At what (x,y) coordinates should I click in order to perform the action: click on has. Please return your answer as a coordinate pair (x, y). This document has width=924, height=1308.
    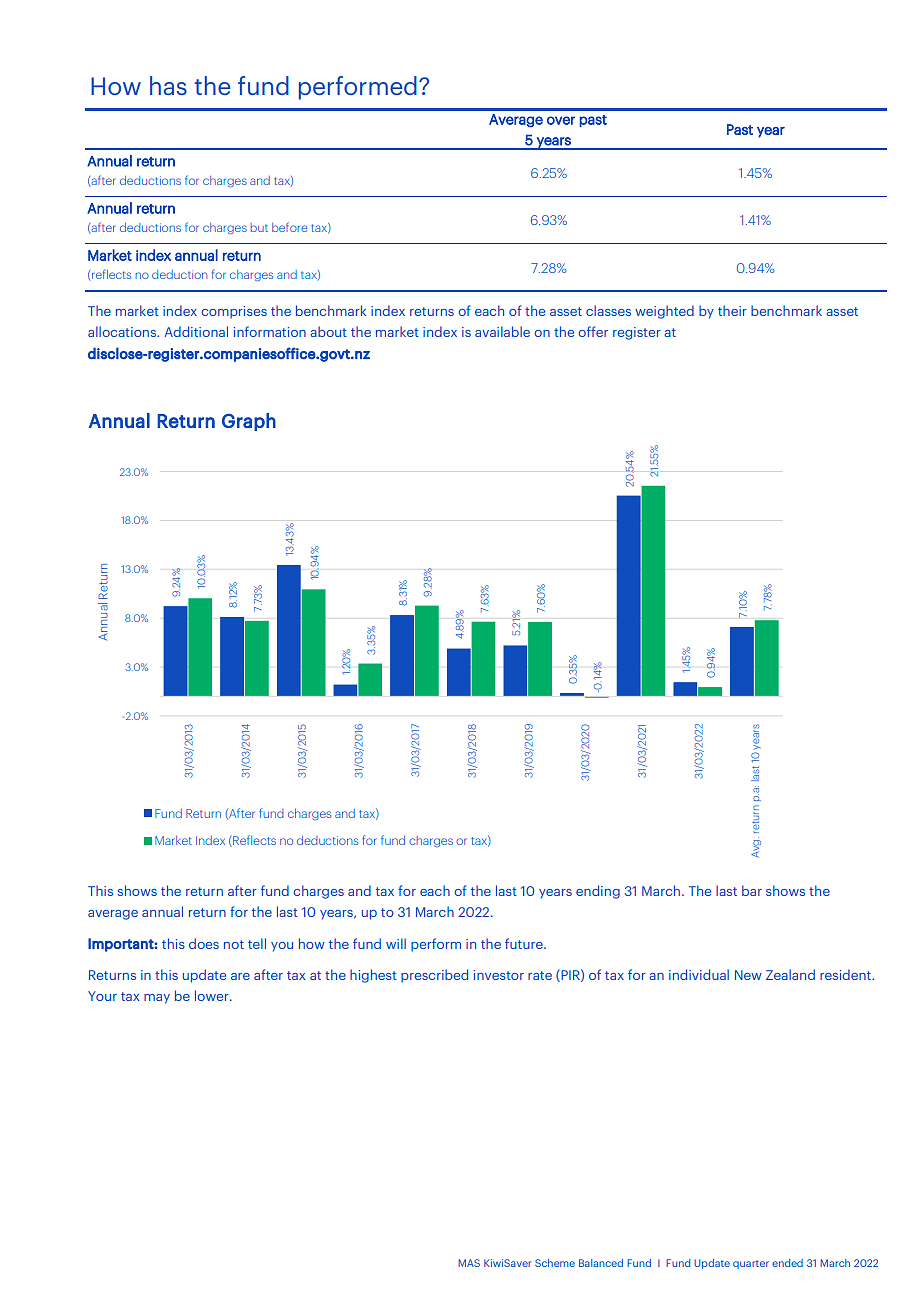
    Looking at the image, I should click on (168, 85).
